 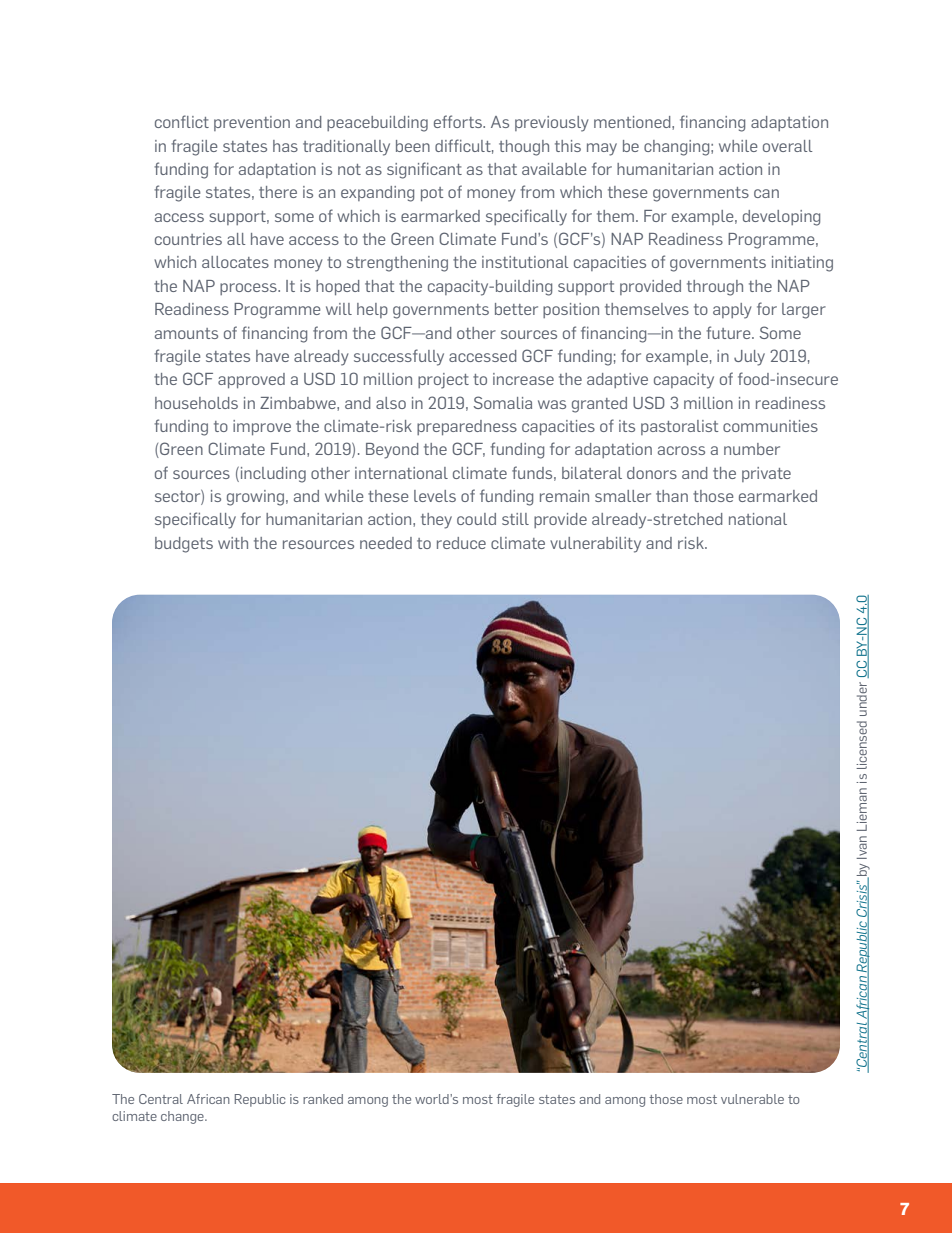 What do you see at coordinates (233, 543) in the page?
I see `with` at bounding box center [233, 543].
